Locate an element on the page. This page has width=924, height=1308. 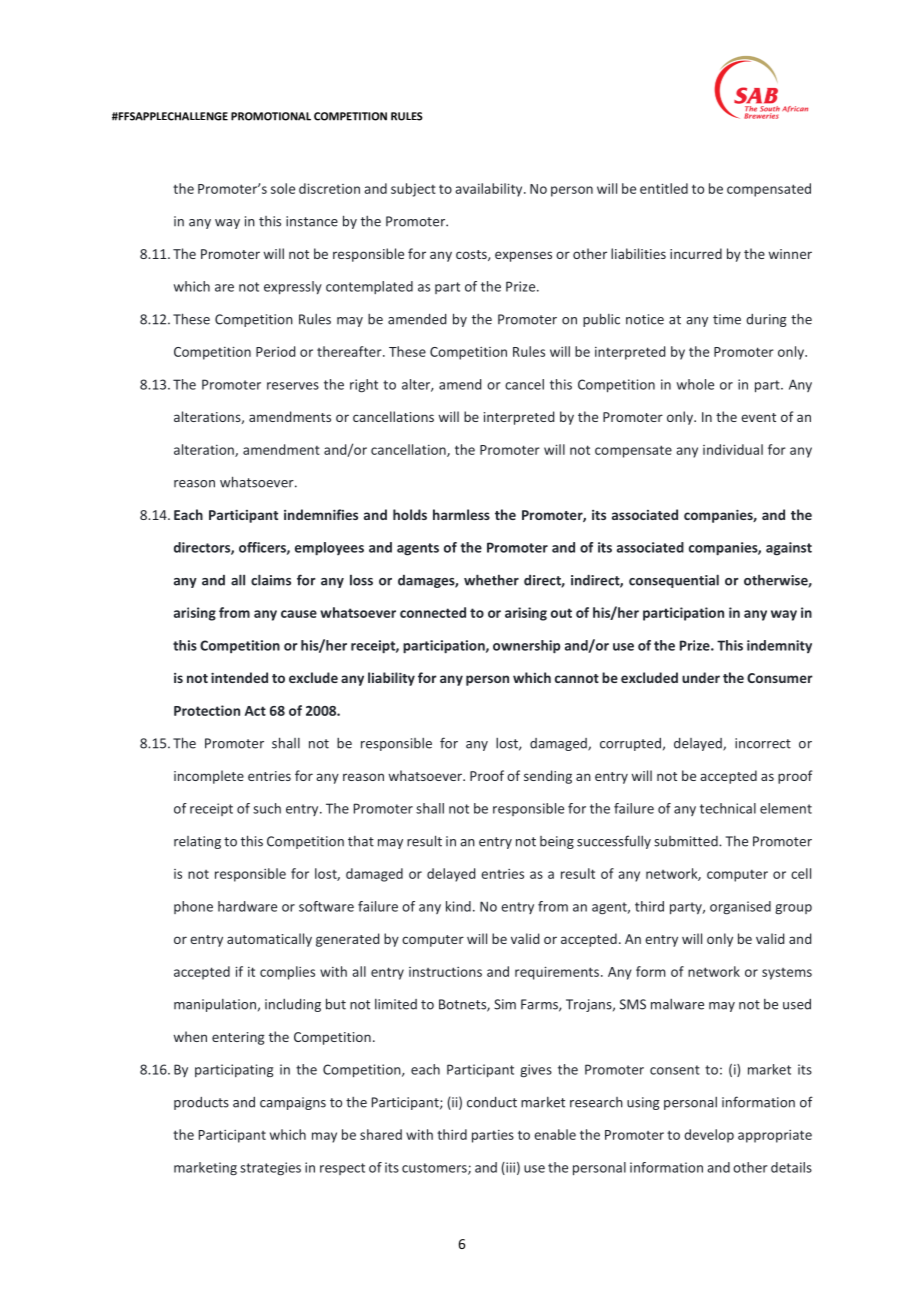
whole is located at coordinates (695, 384).
